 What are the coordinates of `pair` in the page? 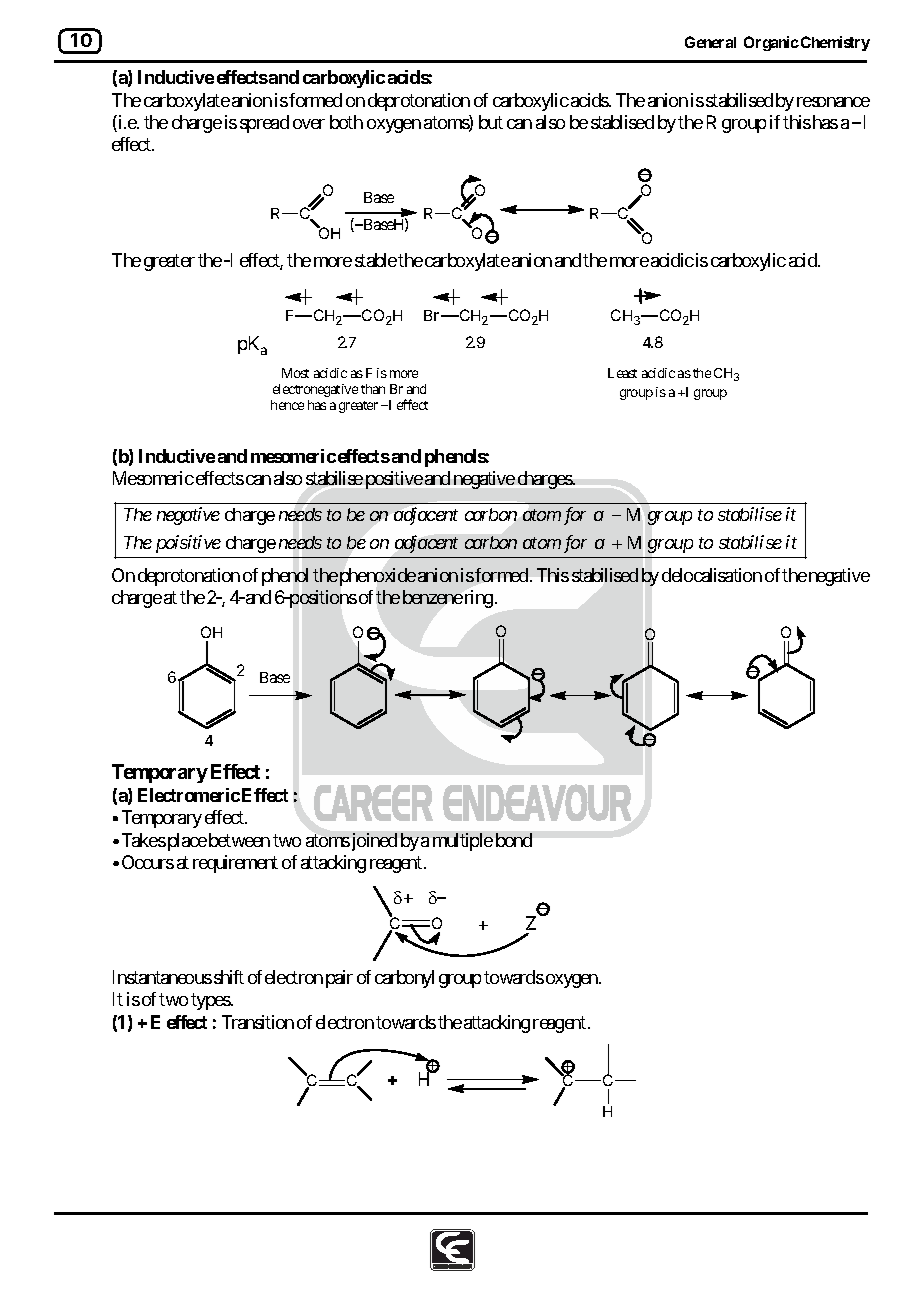 It's located at (339, 979).
